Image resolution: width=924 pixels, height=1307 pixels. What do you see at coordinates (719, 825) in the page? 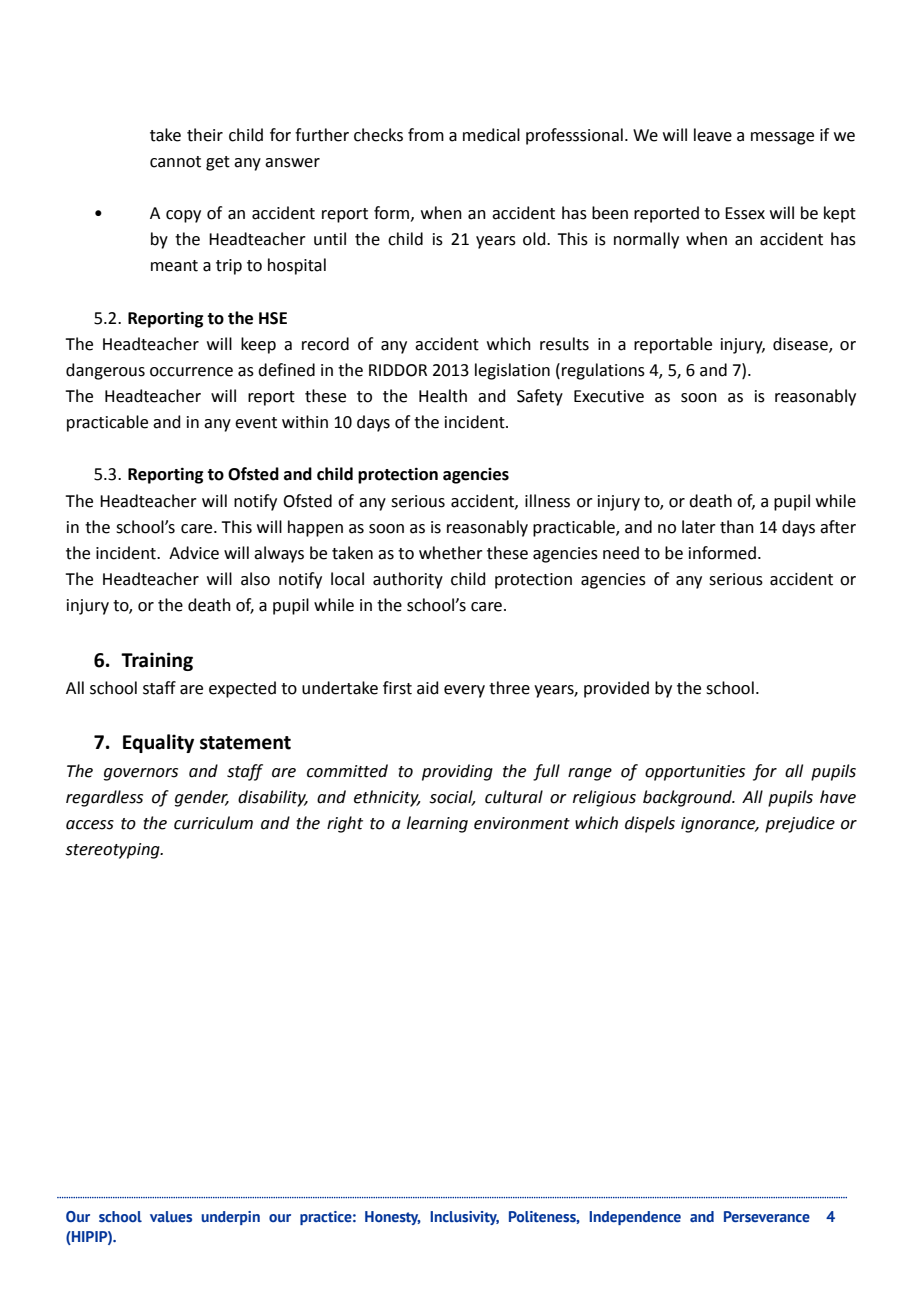
I see `ignorance` at bounding box center [719, 825].
